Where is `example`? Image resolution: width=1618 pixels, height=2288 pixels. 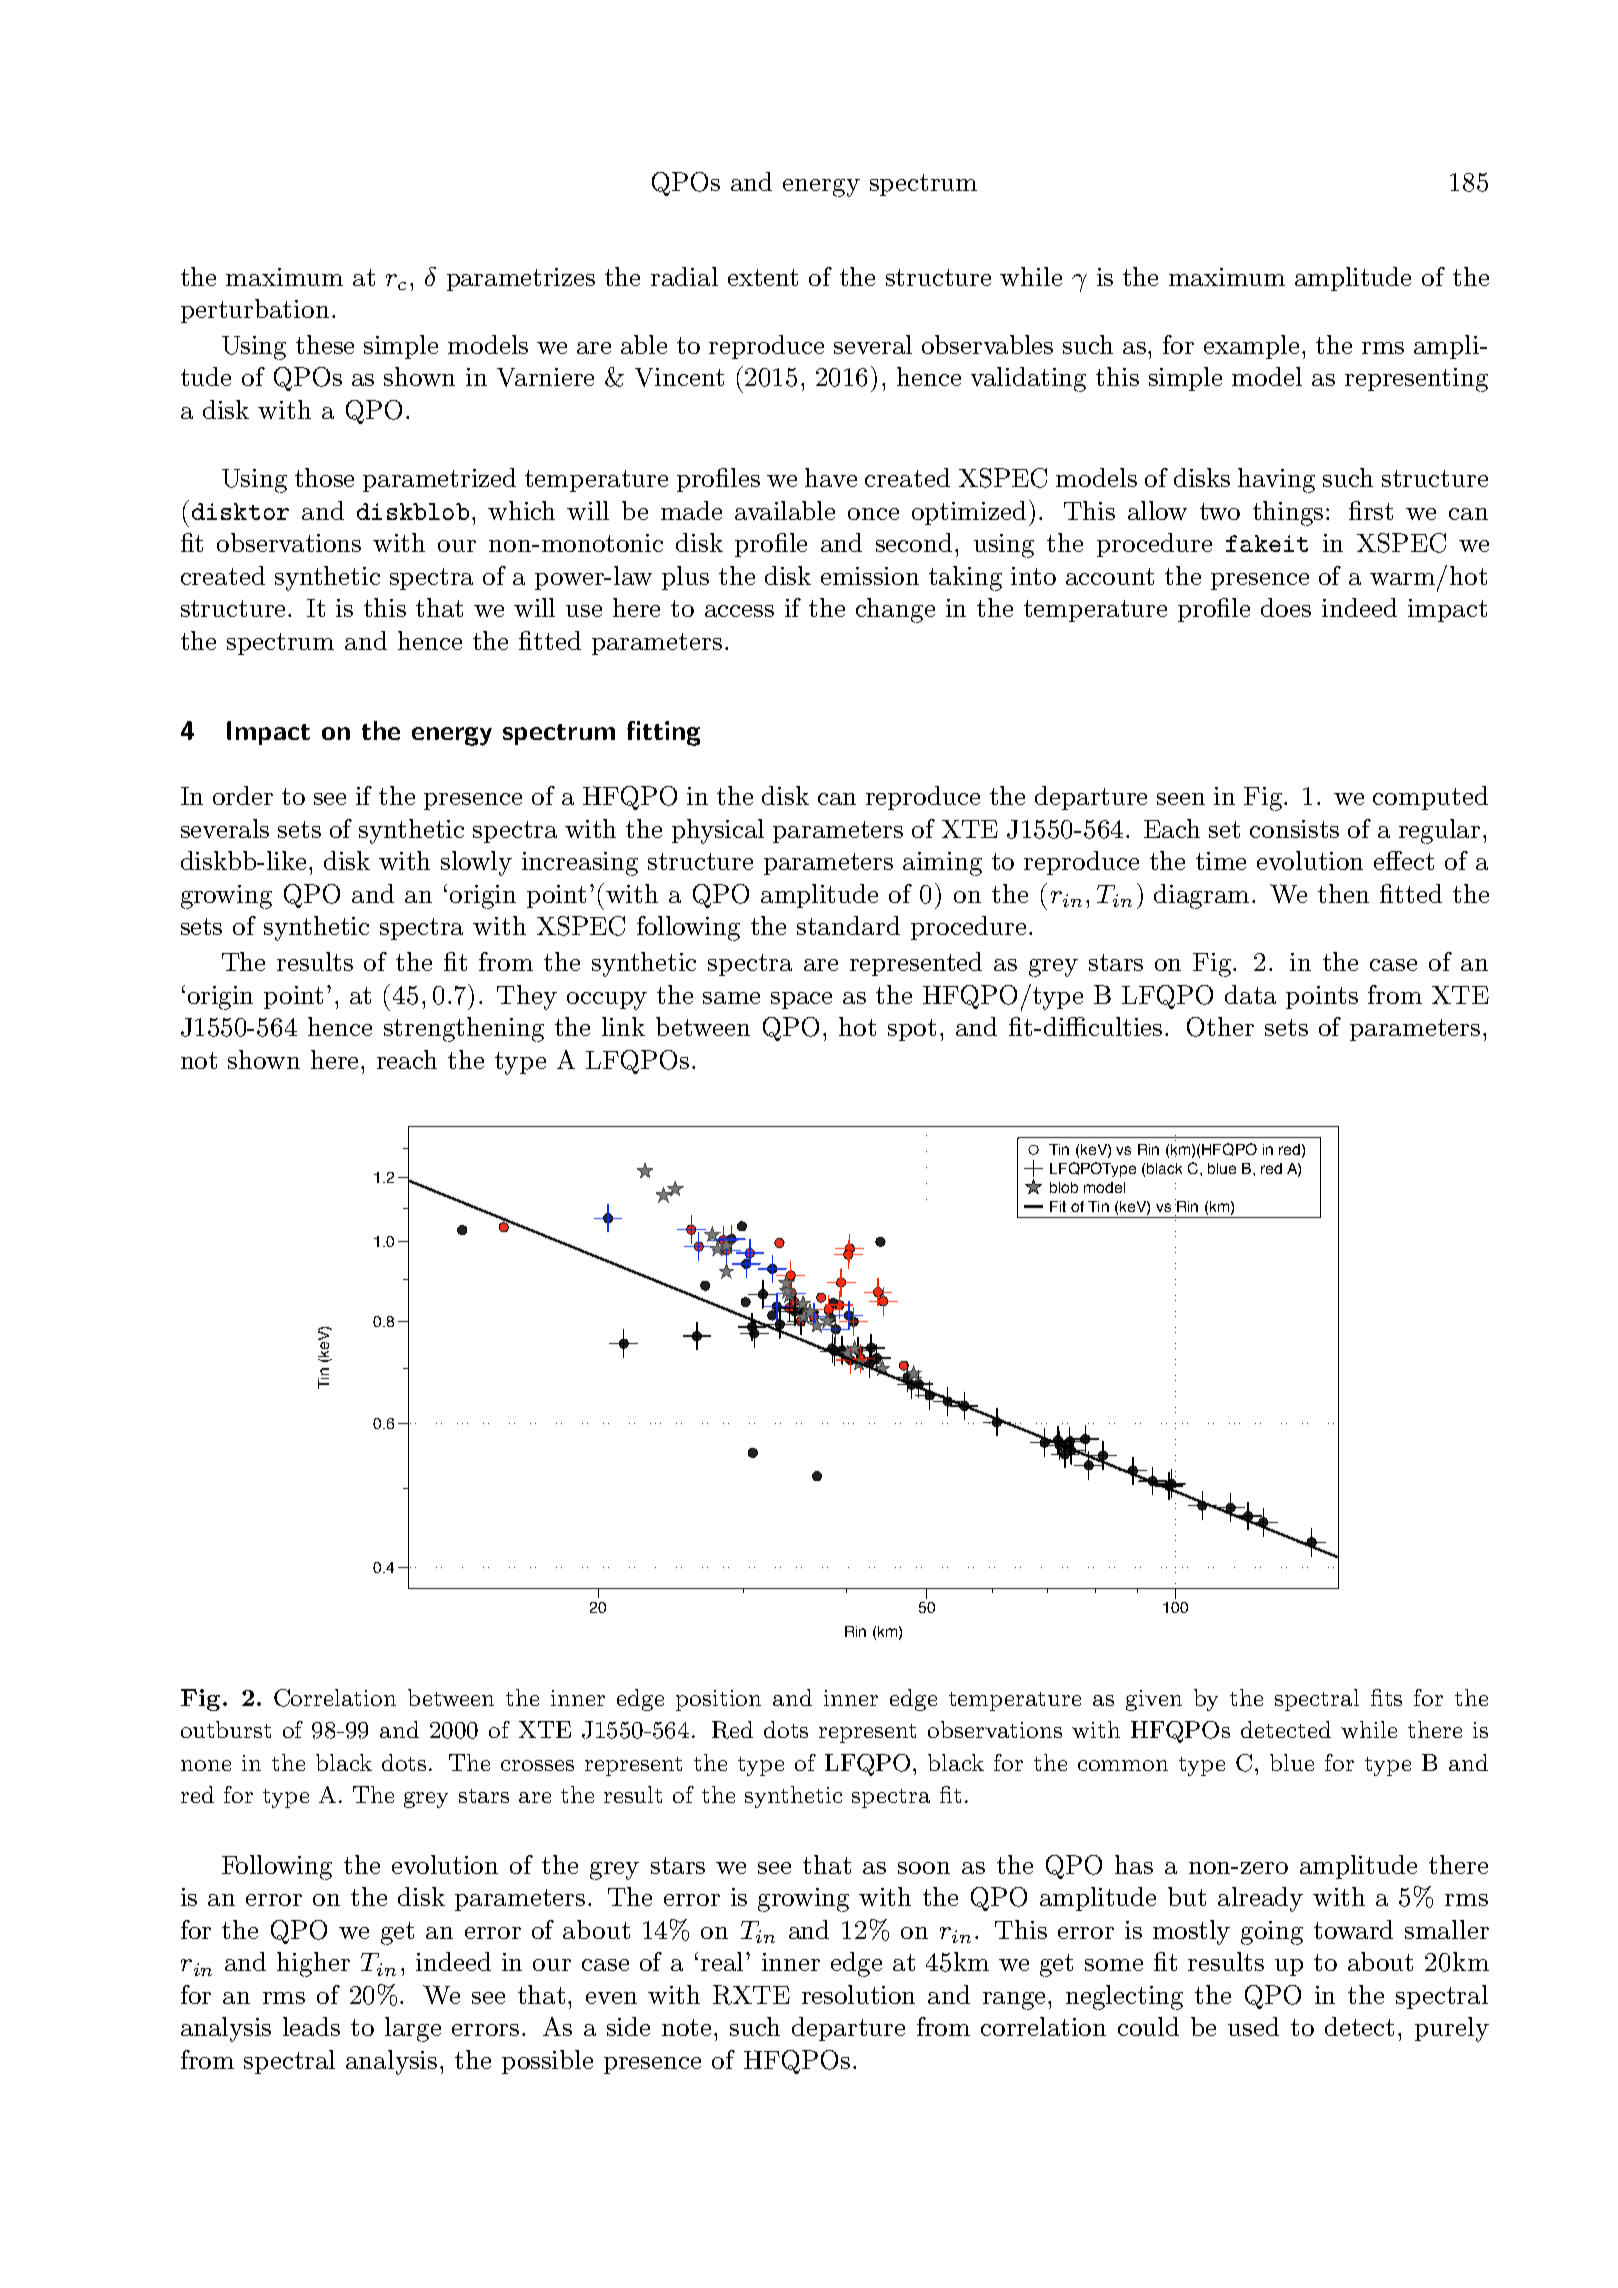 example is located at coordinates (1251, 347).
